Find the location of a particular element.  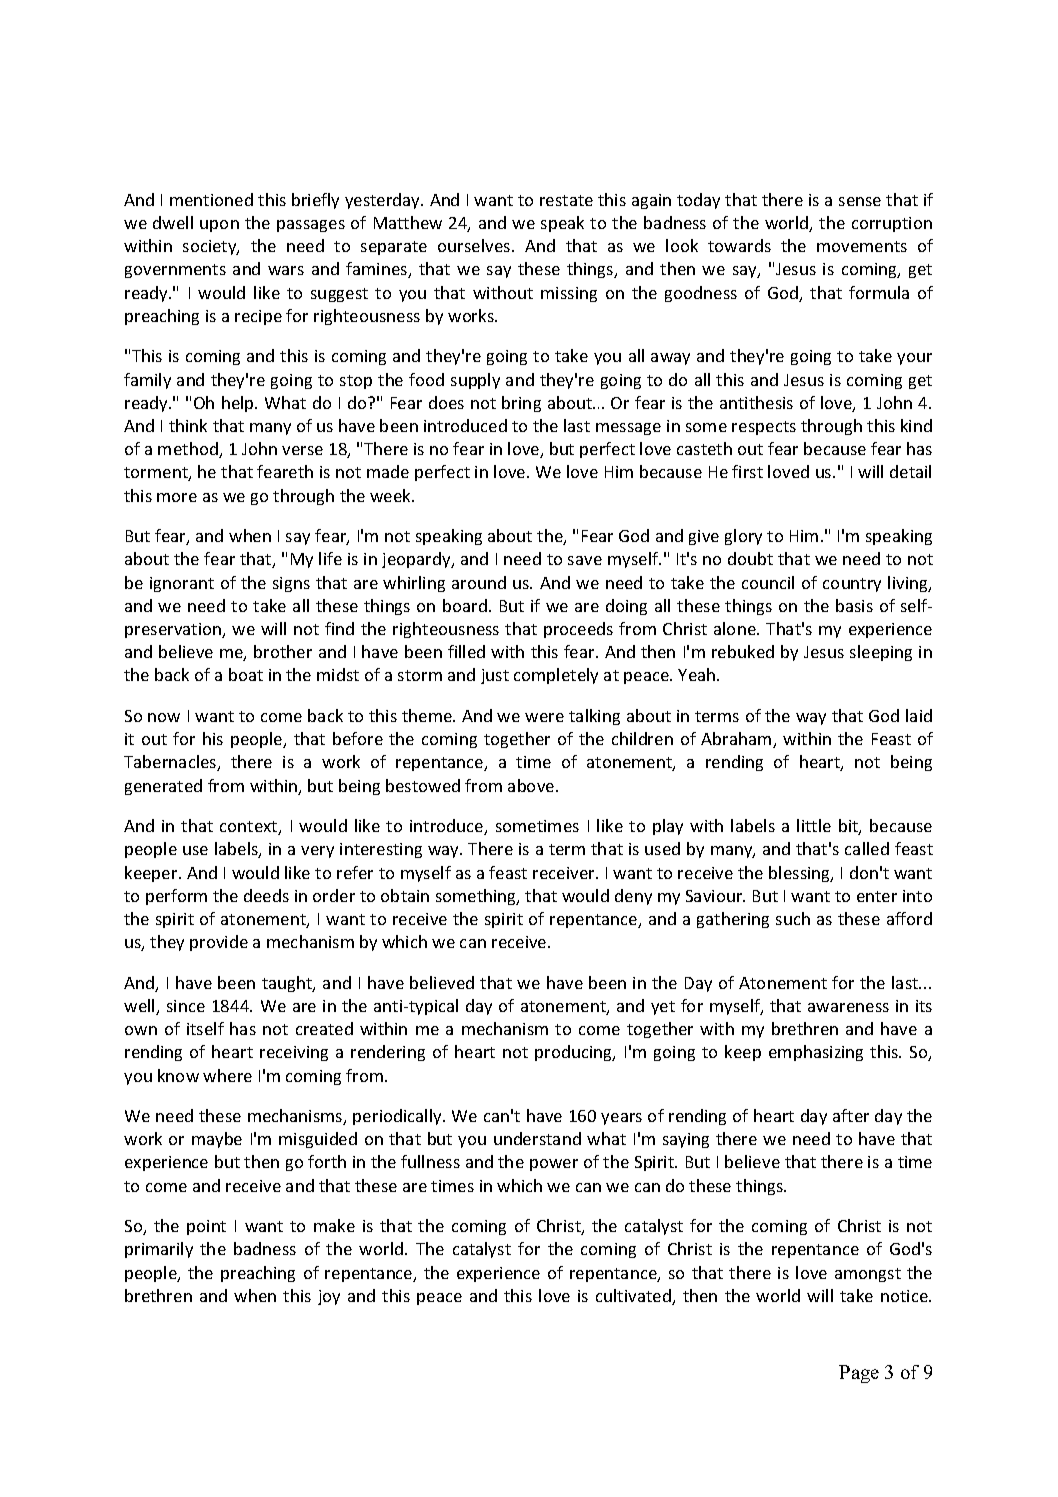

ourselves is located at coordinates (475, 245).
